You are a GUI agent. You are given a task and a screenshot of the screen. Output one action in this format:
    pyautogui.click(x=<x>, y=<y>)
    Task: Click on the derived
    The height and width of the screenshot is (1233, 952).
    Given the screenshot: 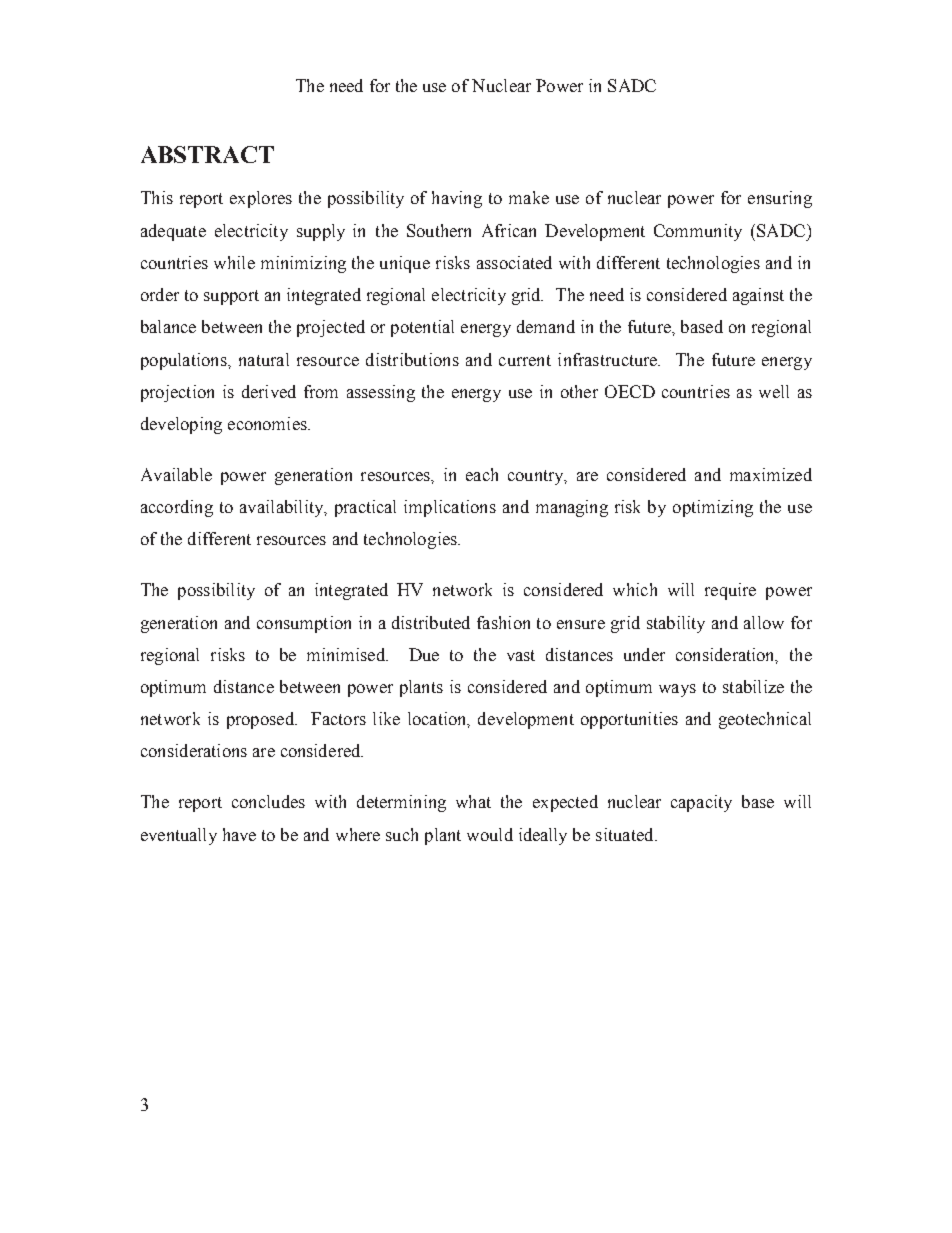 What is the action you would take?
    pyautogui.click(x=269, y=391)
